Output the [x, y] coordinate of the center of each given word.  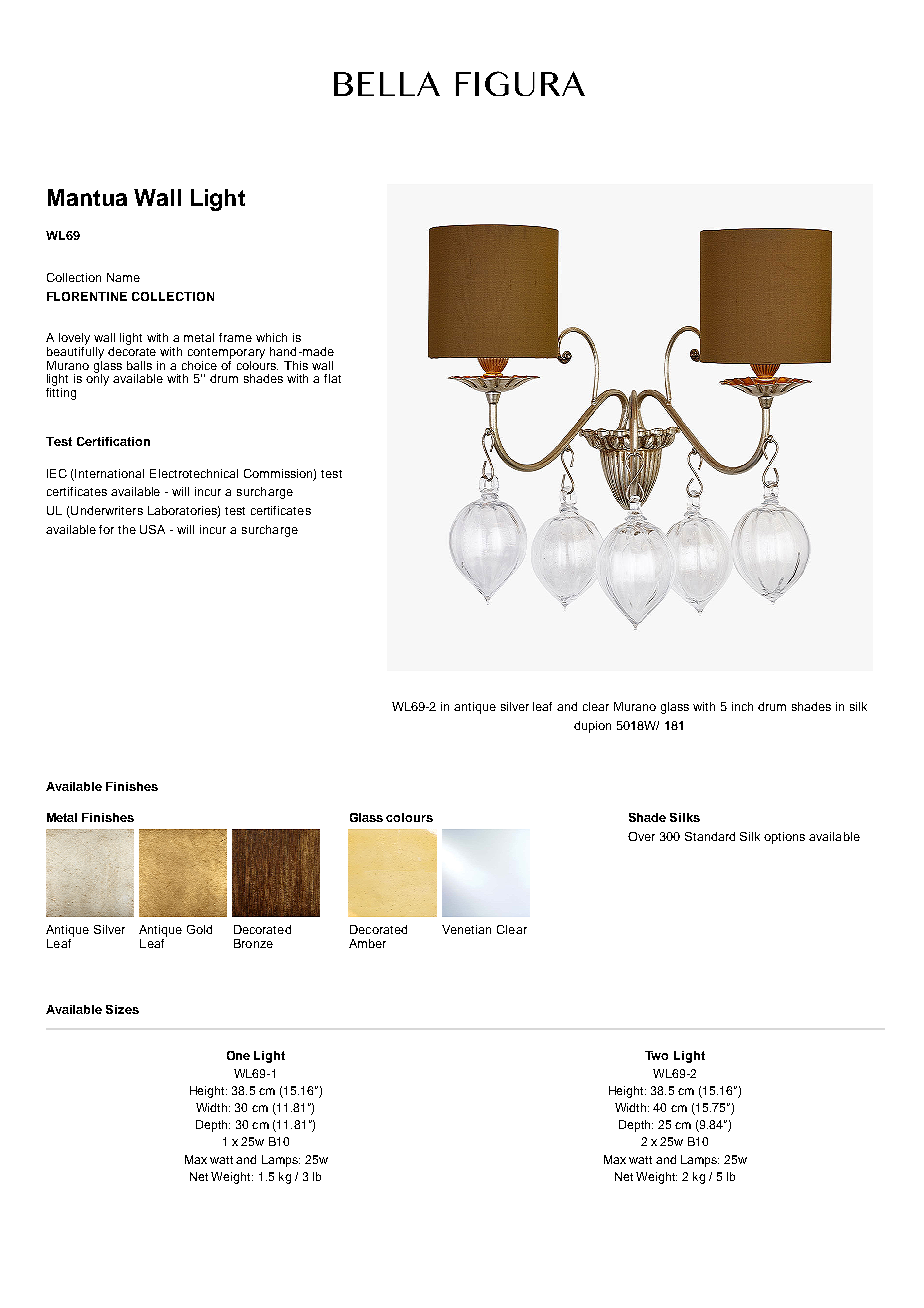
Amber [367, 943]
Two [656, 1055]
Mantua [87, 197]
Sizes [122, 1009]
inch [742, 706]
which [271, 337]
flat [332, 378]
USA [152, 529]
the [127, 529]
